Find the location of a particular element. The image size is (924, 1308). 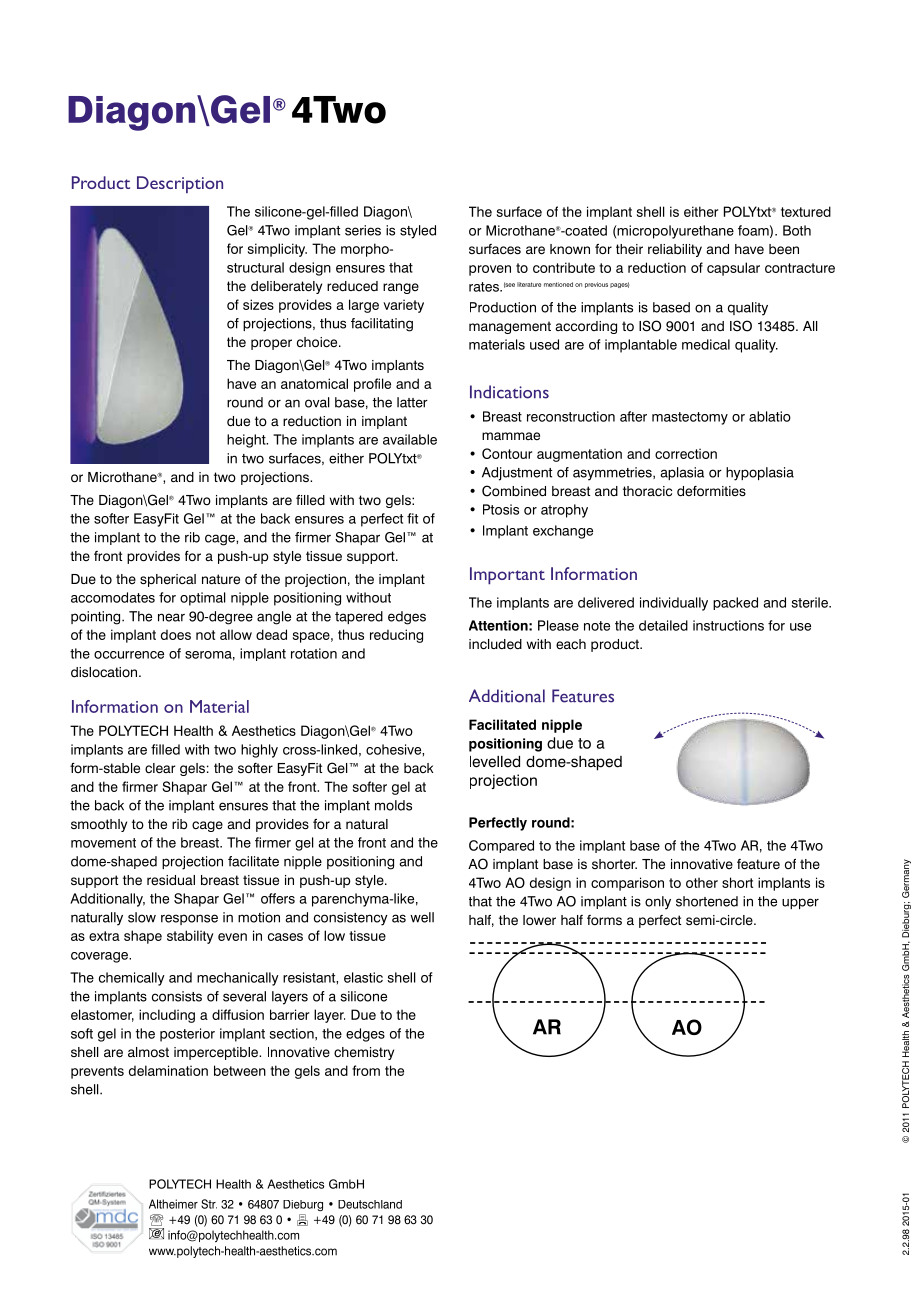

proven is located at coordinates (490, 270).
